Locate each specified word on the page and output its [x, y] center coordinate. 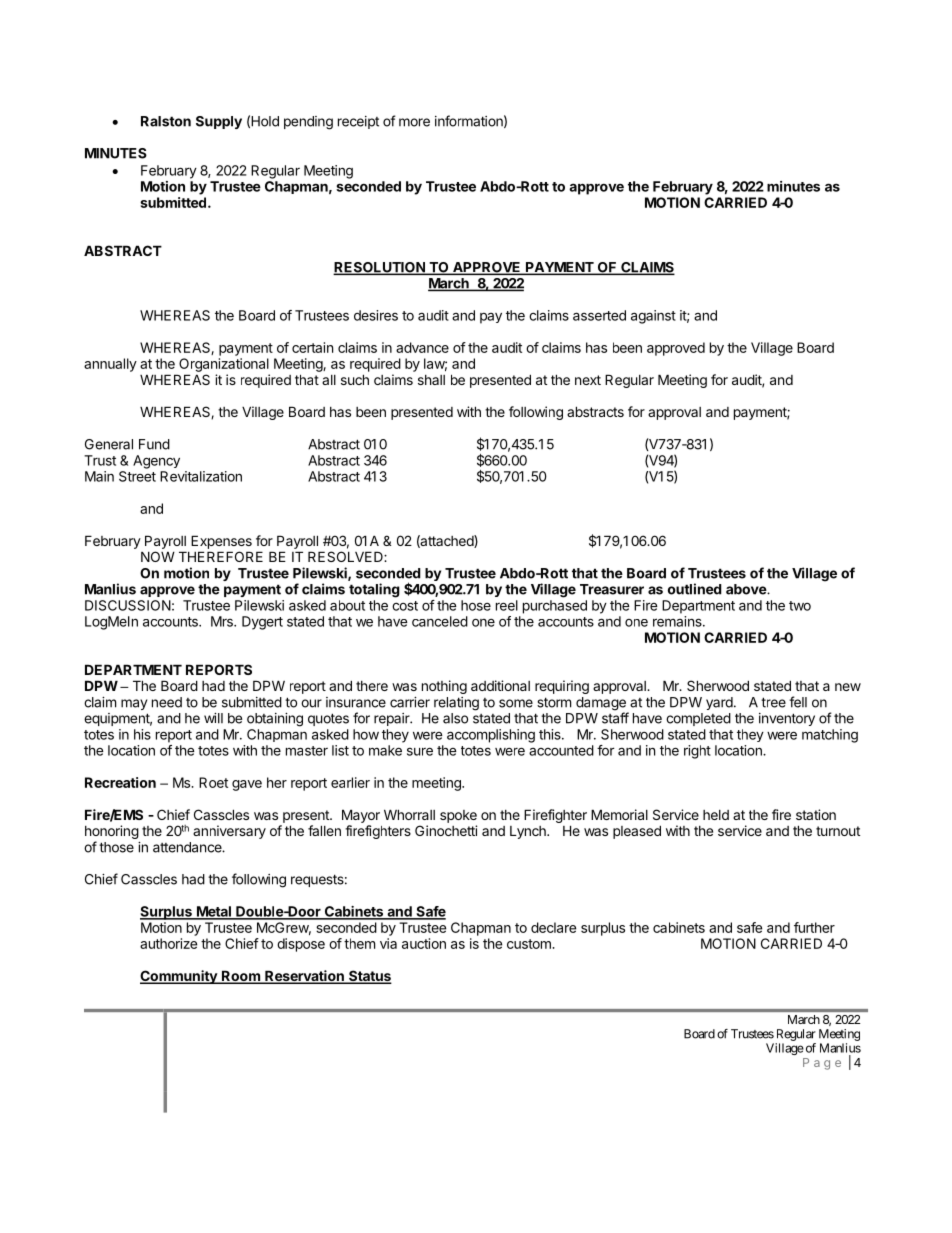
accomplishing [491, 736]
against [653, 317]
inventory [787, 719]
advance [422, 347]
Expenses [221, 542]
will [213, 718]
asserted [599, 315]
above [747, 589]
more [414, 122]
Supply [219, 122]
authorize [168, 943]
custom [530, 944]
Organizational [224, 365]
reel [507, 605]
